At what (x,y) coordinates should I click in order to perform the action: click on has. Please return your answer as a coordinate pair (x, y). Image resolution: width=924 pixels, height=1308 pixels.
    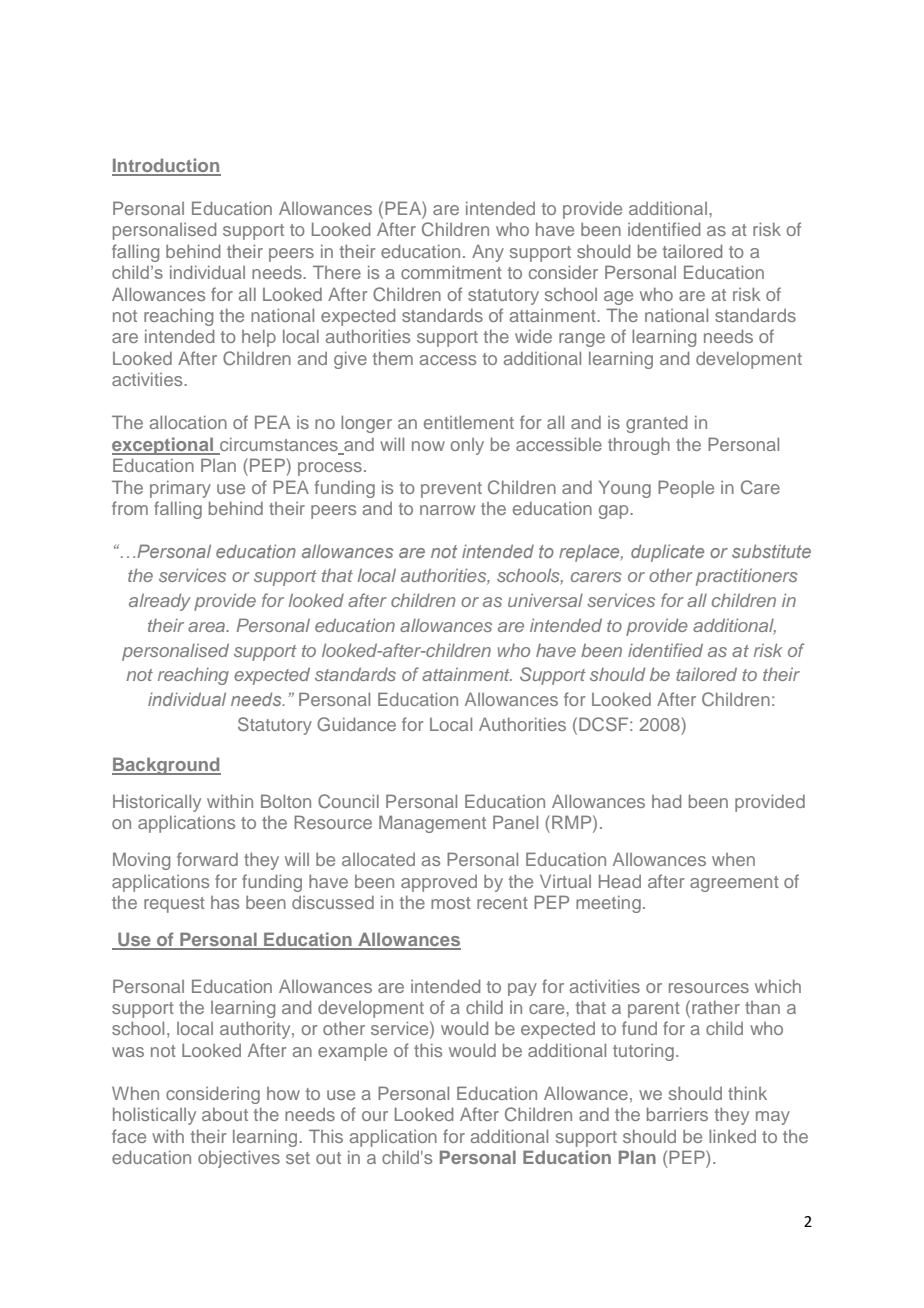
    Looking at the image, I should click on (225, 902).
